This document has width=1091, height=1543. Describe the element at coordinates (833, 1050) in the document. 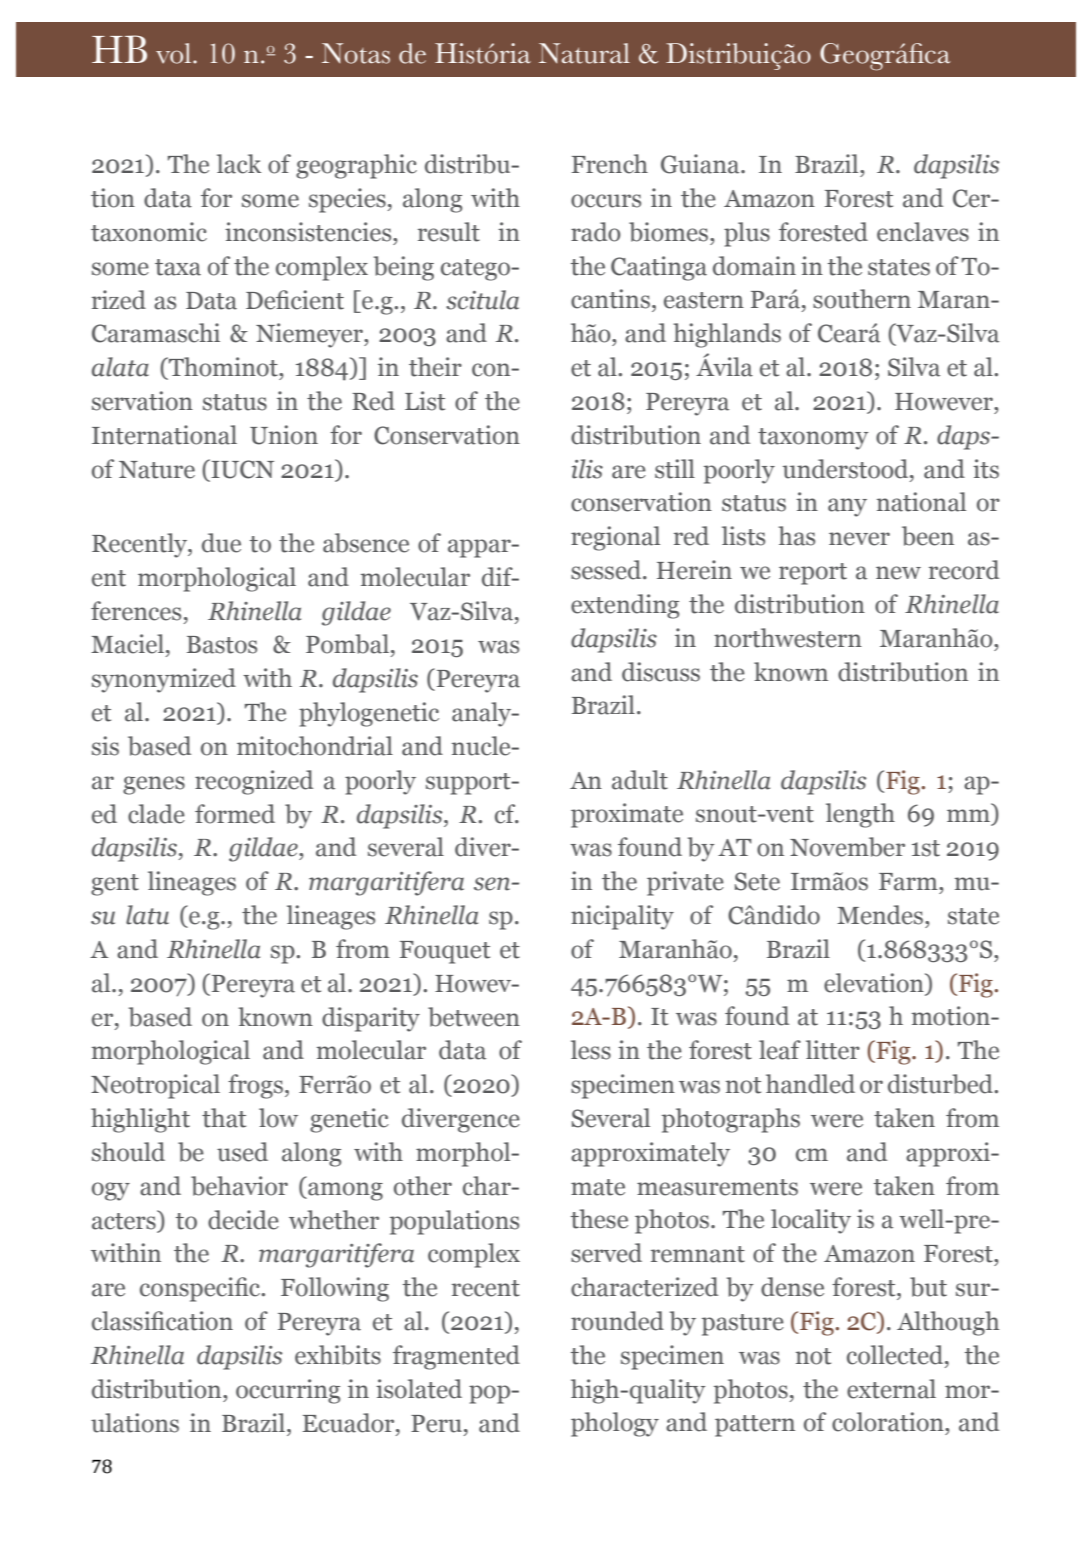

I see `litter` at that location.
